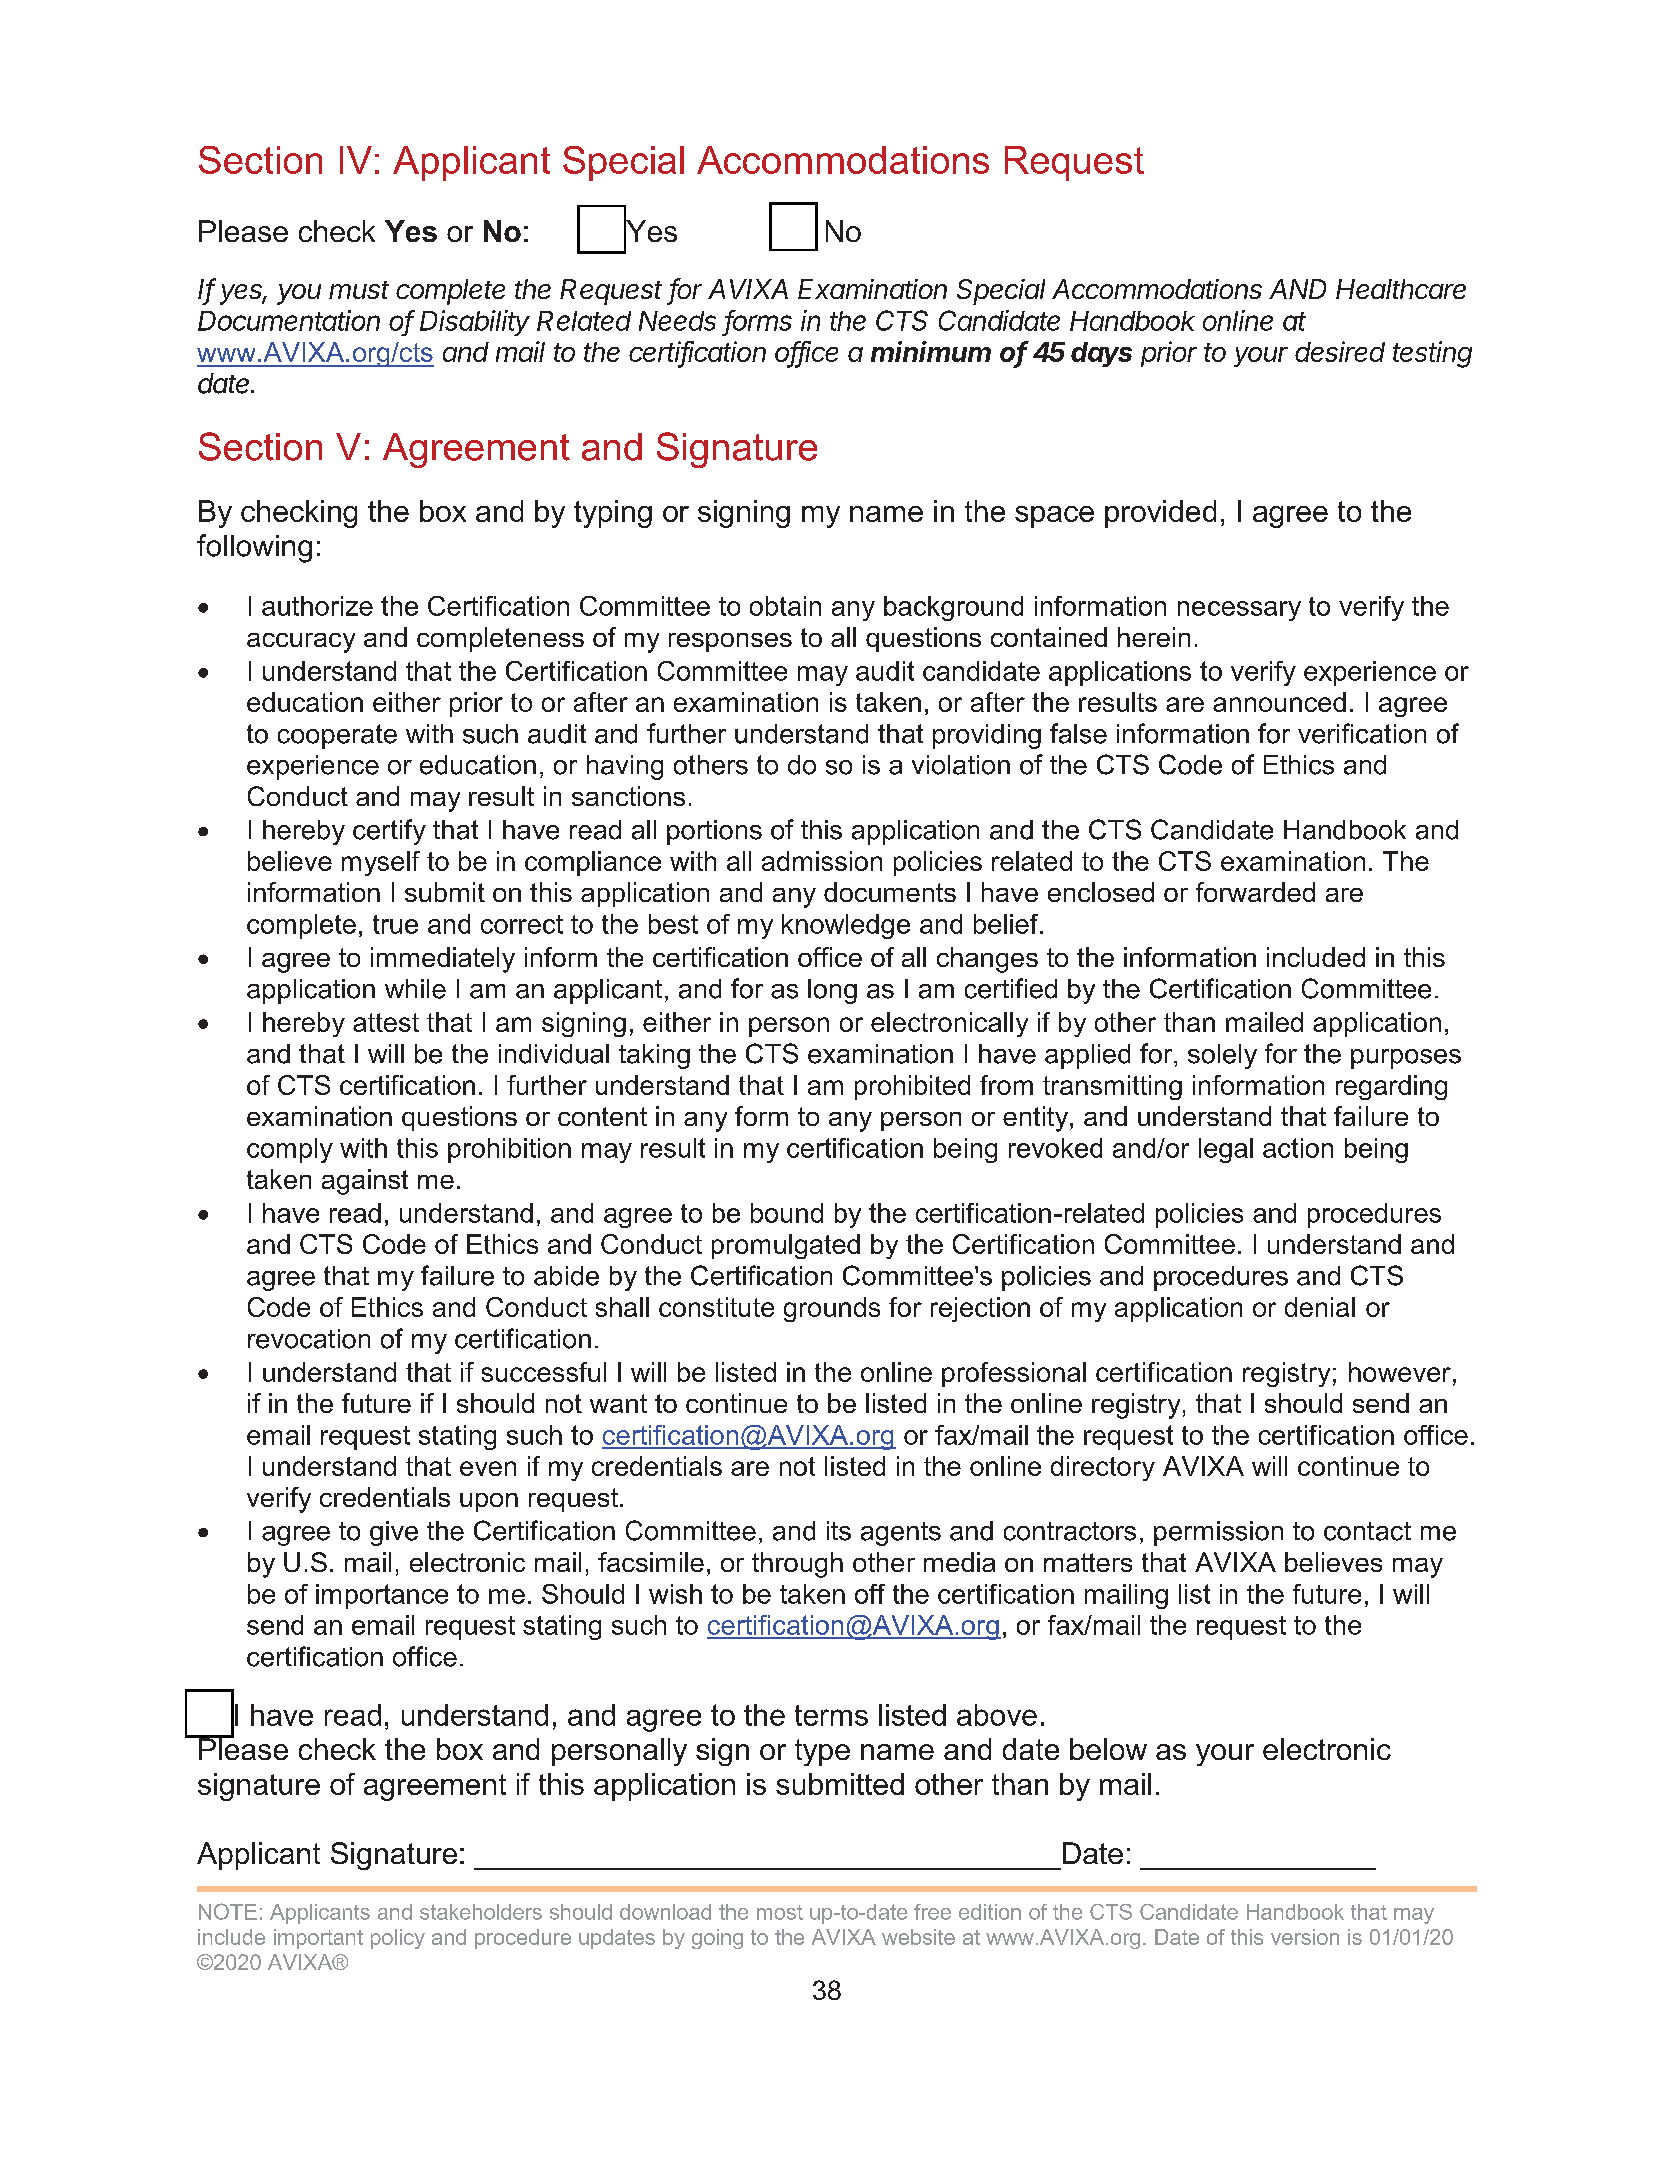 This screenshot has width=1674, height=2166. What do you see at coordinates (398, 1939) in the screenshot?
I see `policy` at bounding box center [398, 1939].
